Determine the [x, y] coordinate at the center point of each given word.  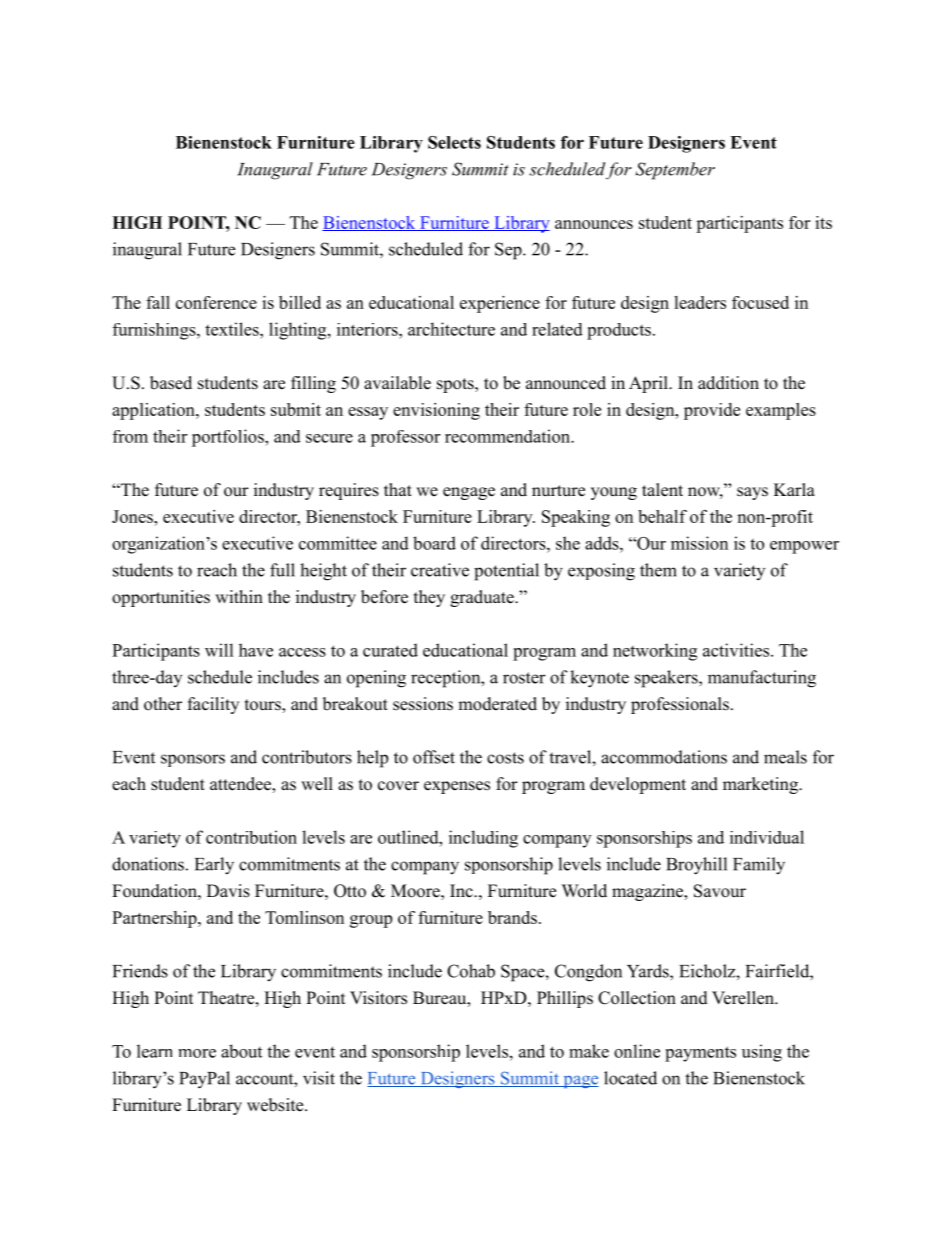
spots [456, 385]
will [219, 650]
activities [737, 650]
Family [759, 866]
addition [728, 383]
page [580, 1082]
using [762, 1053]
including [483, 839]
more [197, 1053]
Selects [454, 142]
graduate [483, 598]
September [675, 171]
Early [214, 866]
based [171, 383]
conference [216, 302]
